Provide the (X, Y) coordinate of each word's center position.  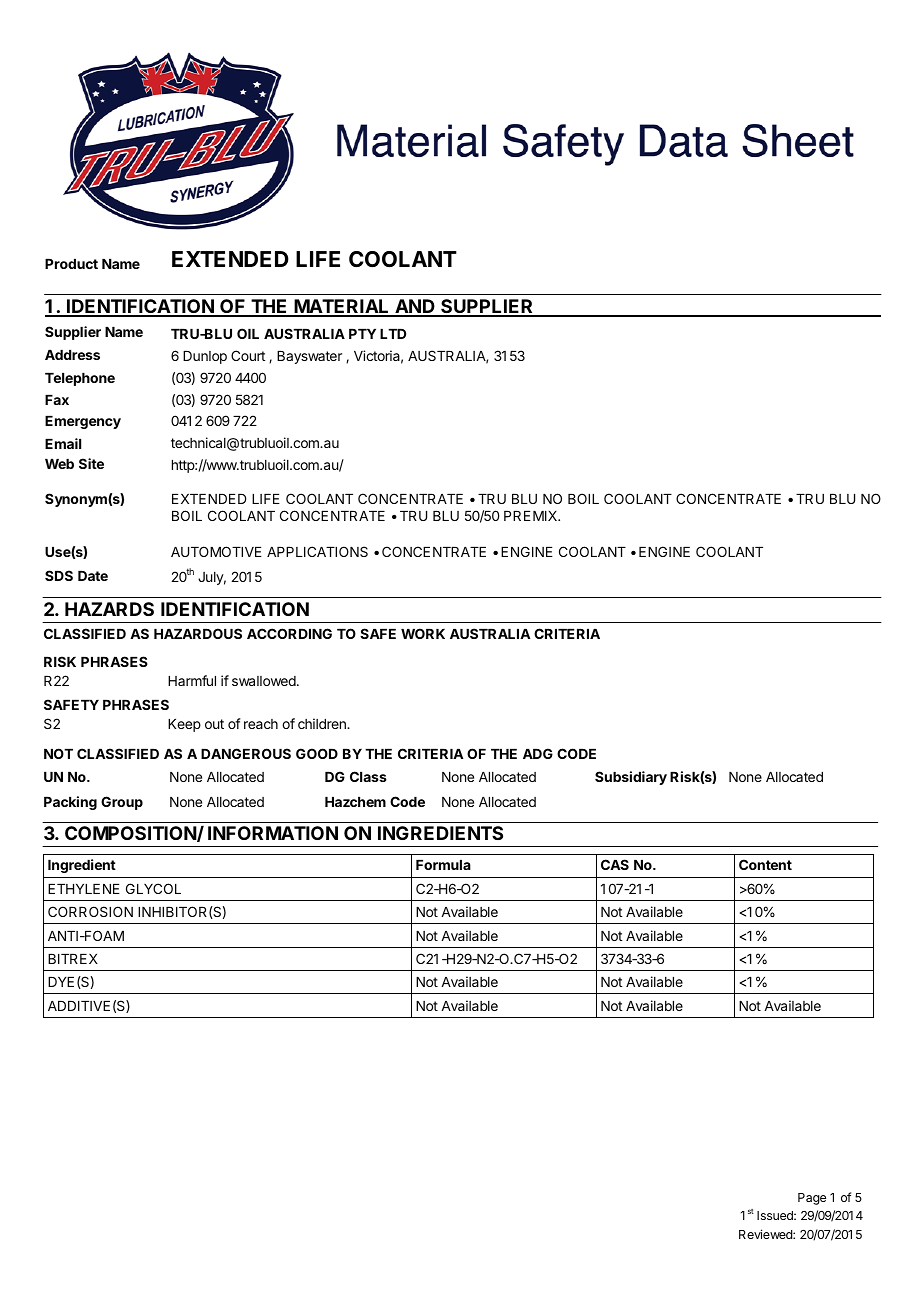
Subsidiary (631, 778)
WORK (423, 633)
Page (812, 1199)
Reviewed (766, 1234)
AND (415, 307)
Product (71, 264)
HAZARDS (109, 609)
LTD (393, 334)
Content (765, 864)
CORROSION (90, 911)
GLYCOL (153, 888)
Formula (443, 865)
